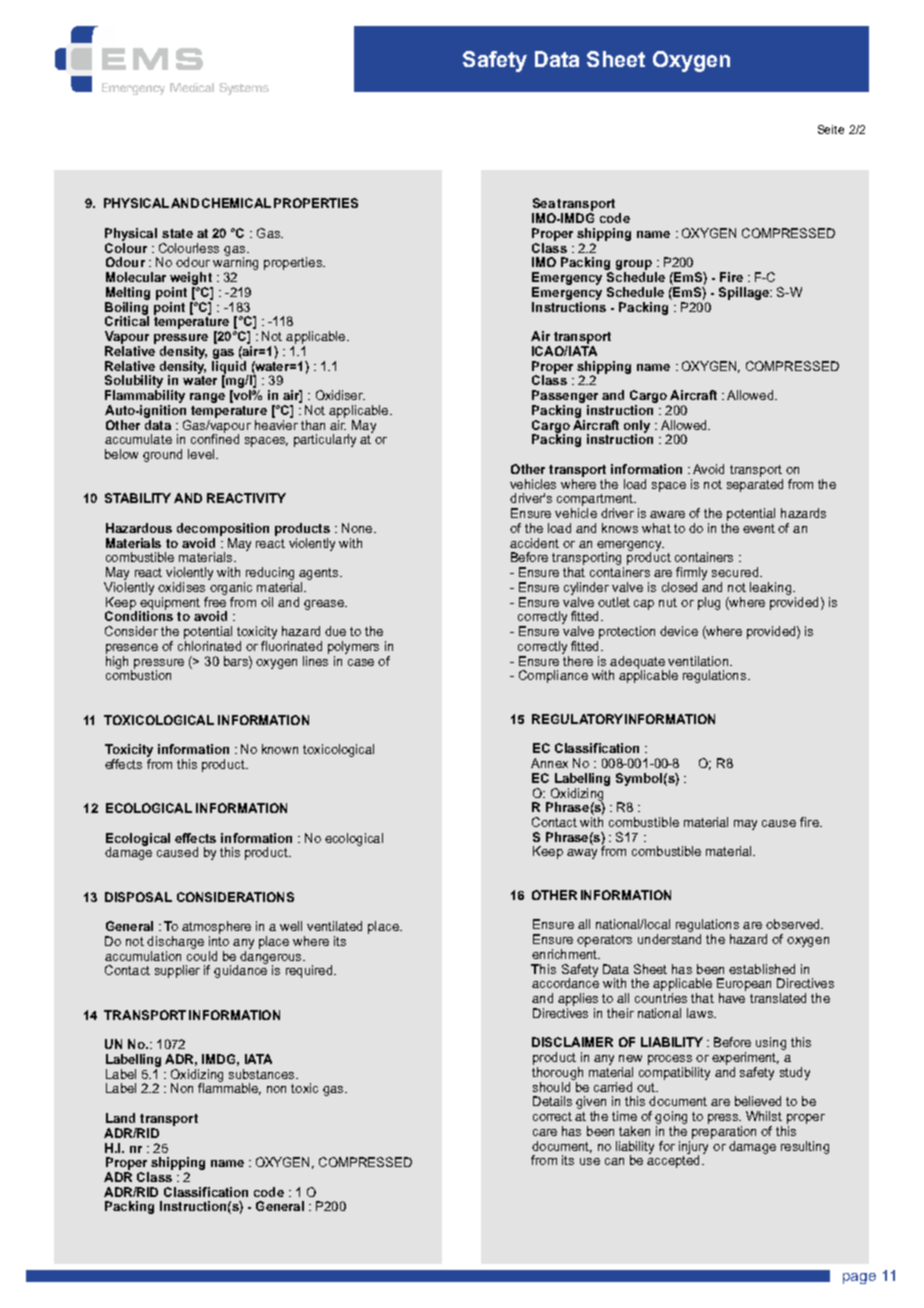 Image resolution: width=924 pixels, height=1308 pixels. Describe the element at coordinates (698, 661) in the image. I see `ventilation` at that location.
